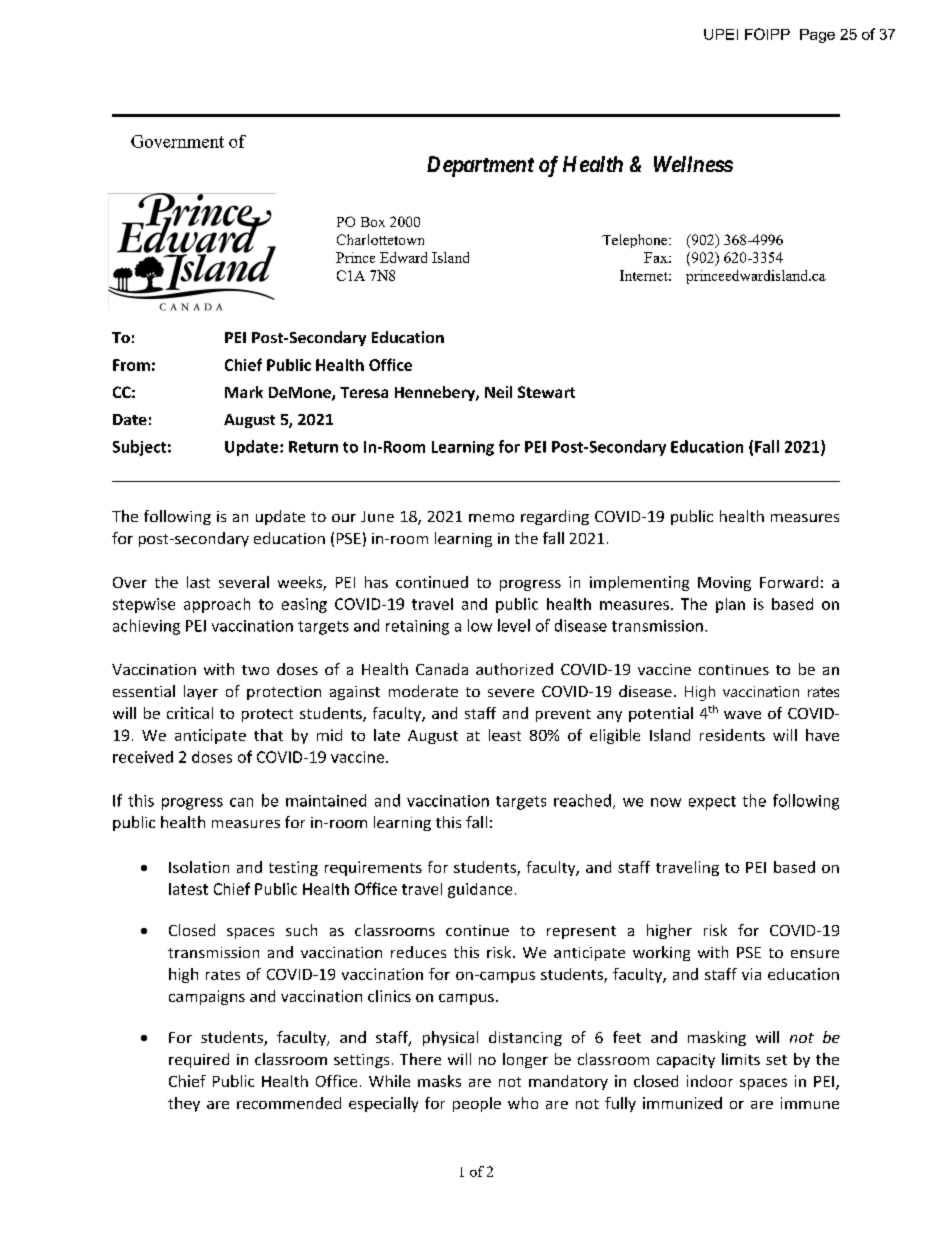  What do you see at coordinates (741, 1059) in the page?
I see `limits` at bounding box center [741, 1059].
